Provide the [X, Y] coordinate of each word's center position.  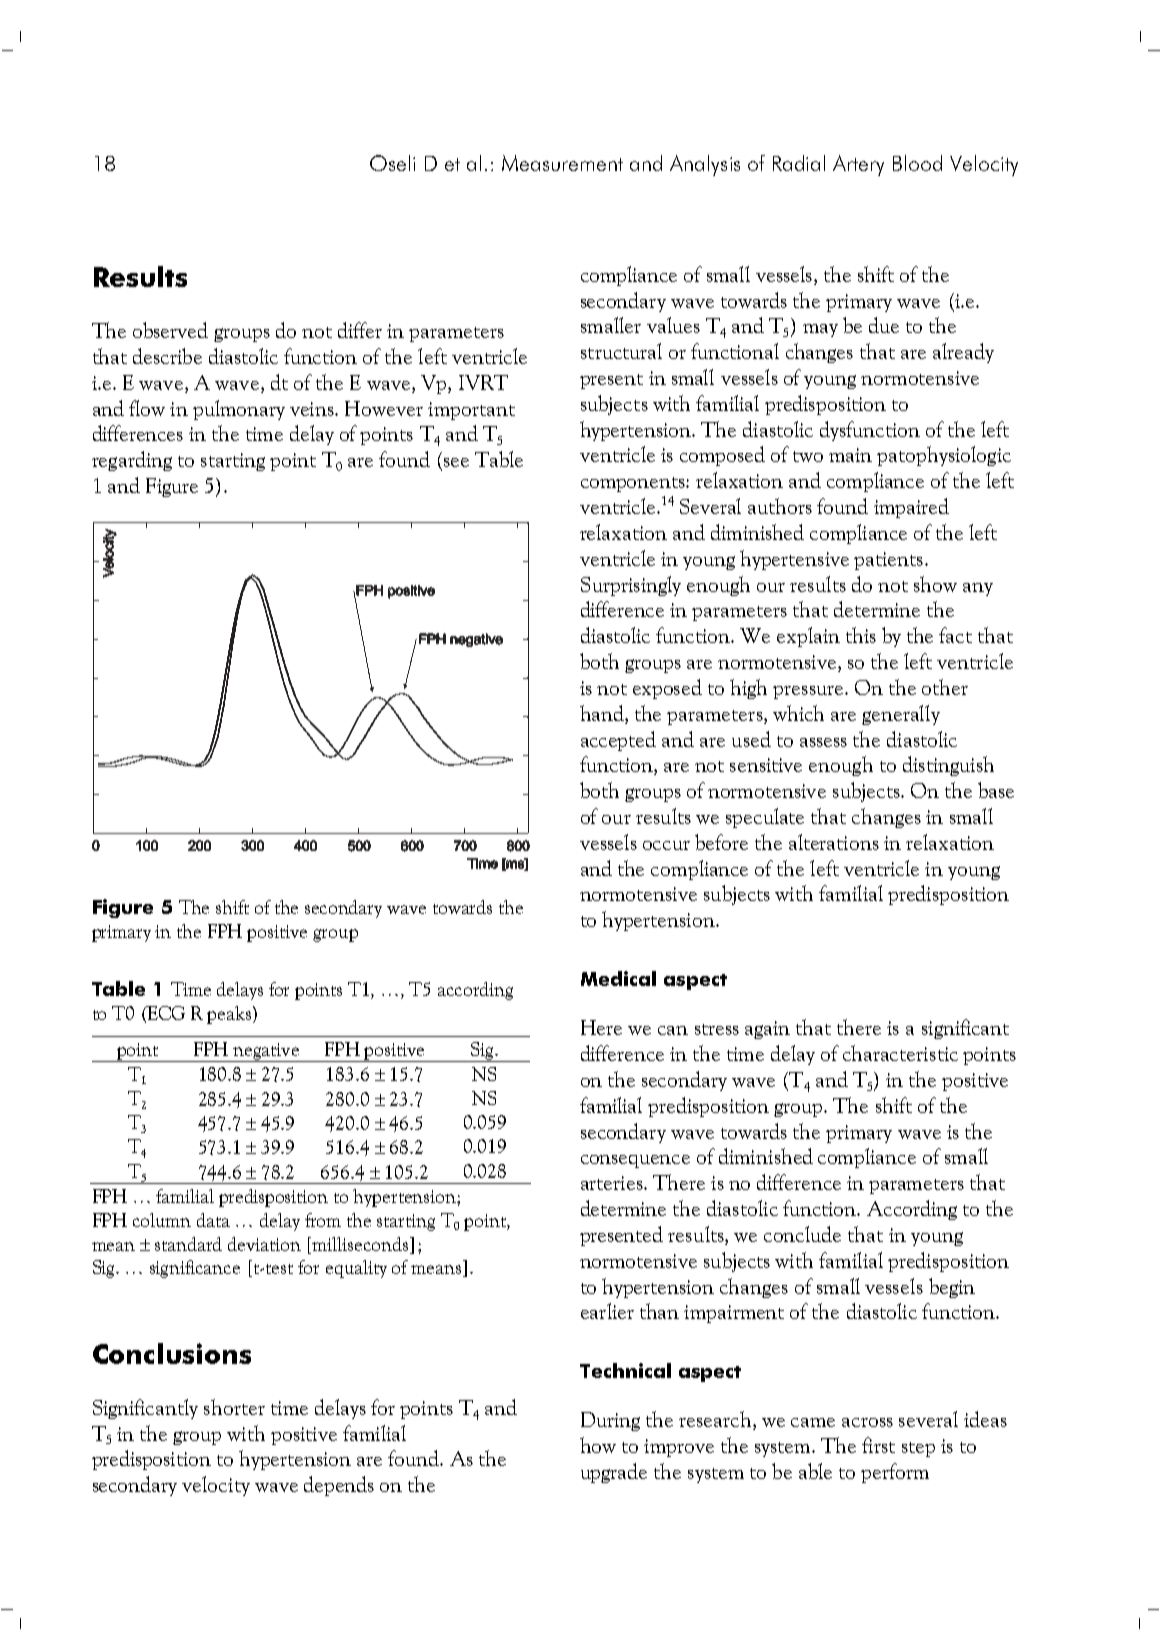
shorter [234, 1407]
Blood [917, 163]
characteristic [900, 1053]
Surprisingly [631, 586]
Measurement [562, 163]
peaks [229, 1015]
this [861, 635]
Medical [618, 978]
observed [170, 330]
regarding [132, 461]
